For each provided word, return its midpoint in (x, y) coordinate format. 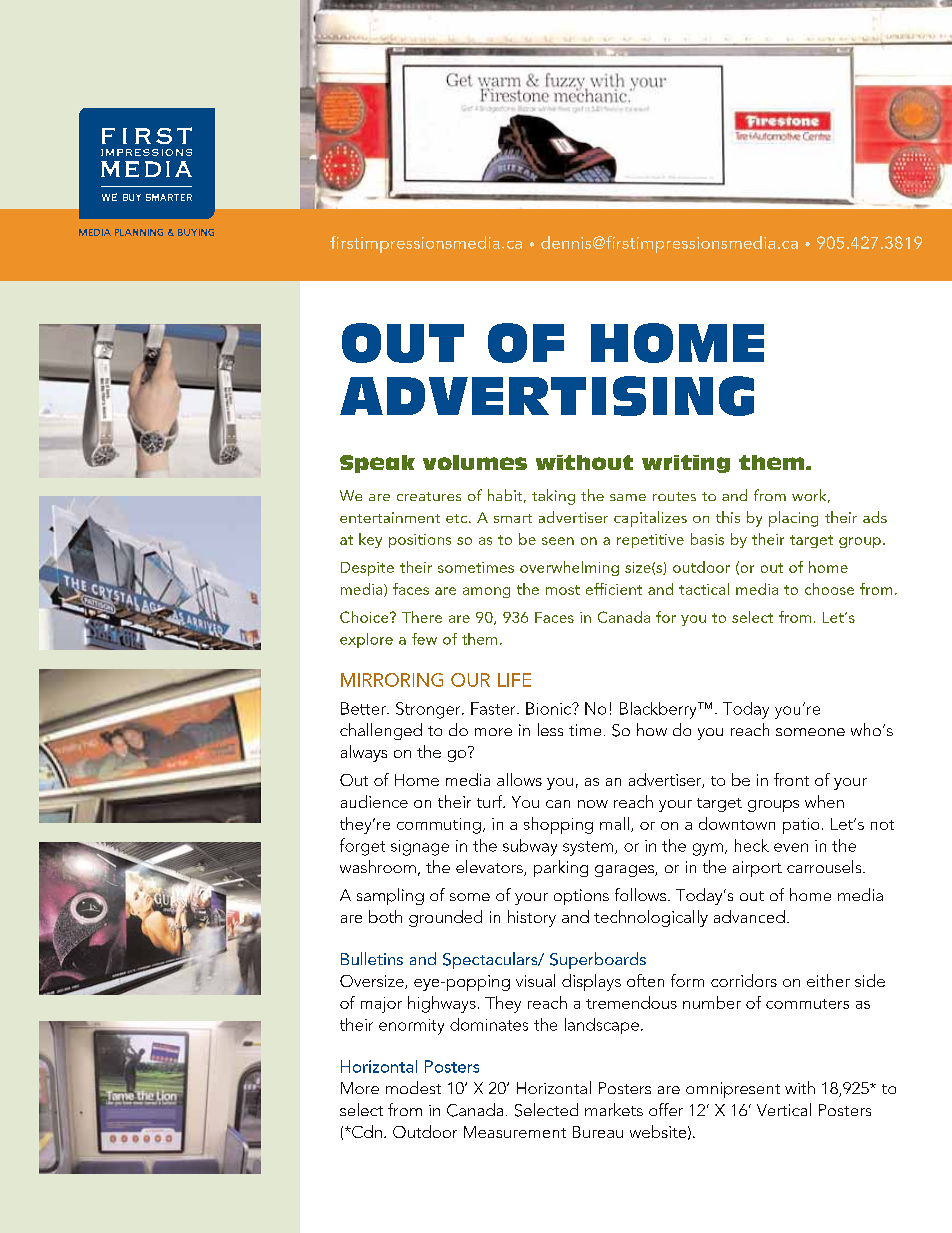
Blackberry (659, 710)
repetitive (650, 541)
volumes (475, 462)
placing (793, 519)
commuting (439, 826)
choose (829, 589)
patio (801, 826)
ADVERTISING (547, 396)
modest (413, 1087)
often (645, 980)
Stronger (429, 710)
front (791, 779)
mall (614, 823)
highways (442, 1004)
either (828, 980)
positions (420, 541)
